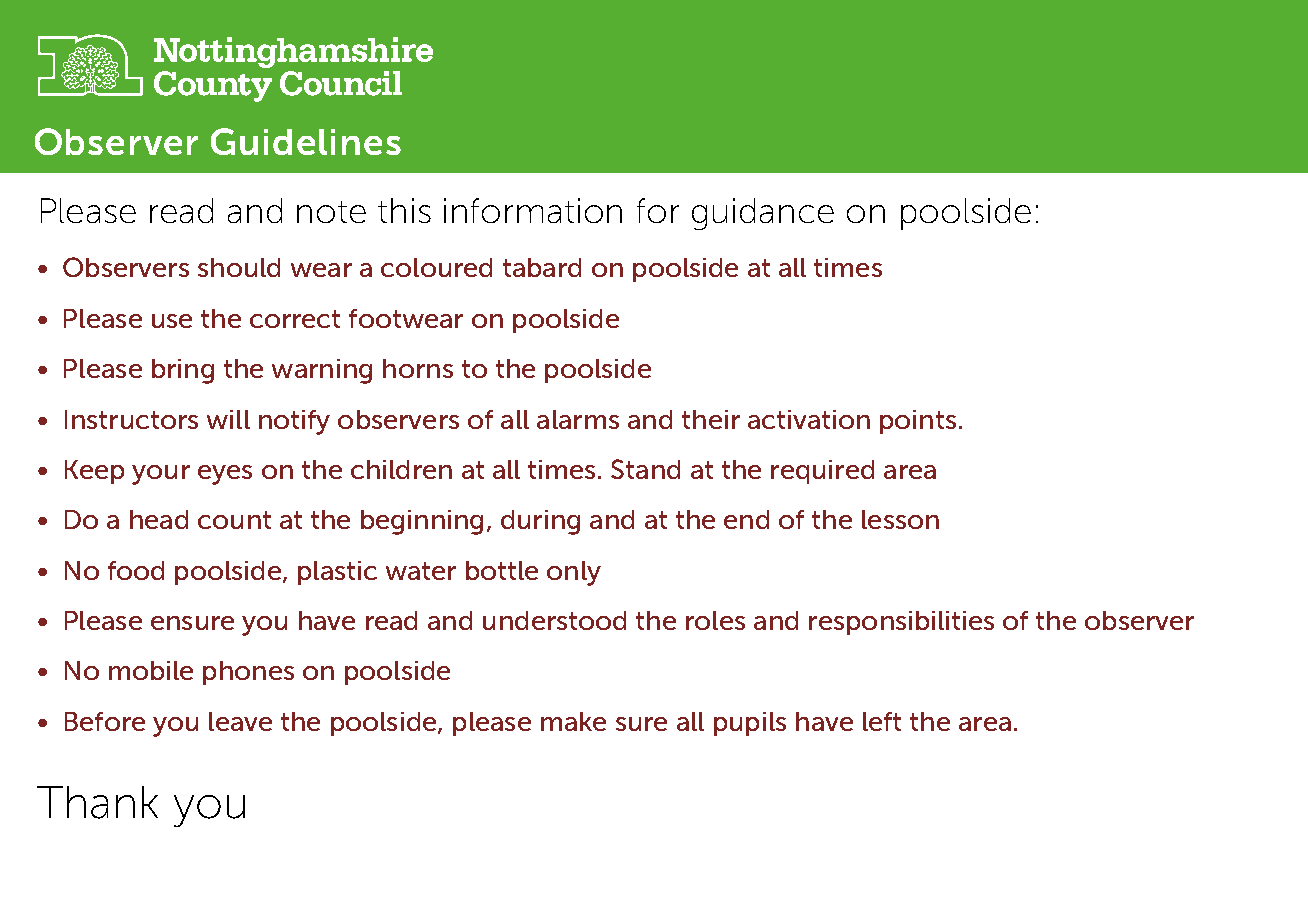  Describe the element at coordinates (97, 802) in the screenshot. I see `Thank` at that location.
